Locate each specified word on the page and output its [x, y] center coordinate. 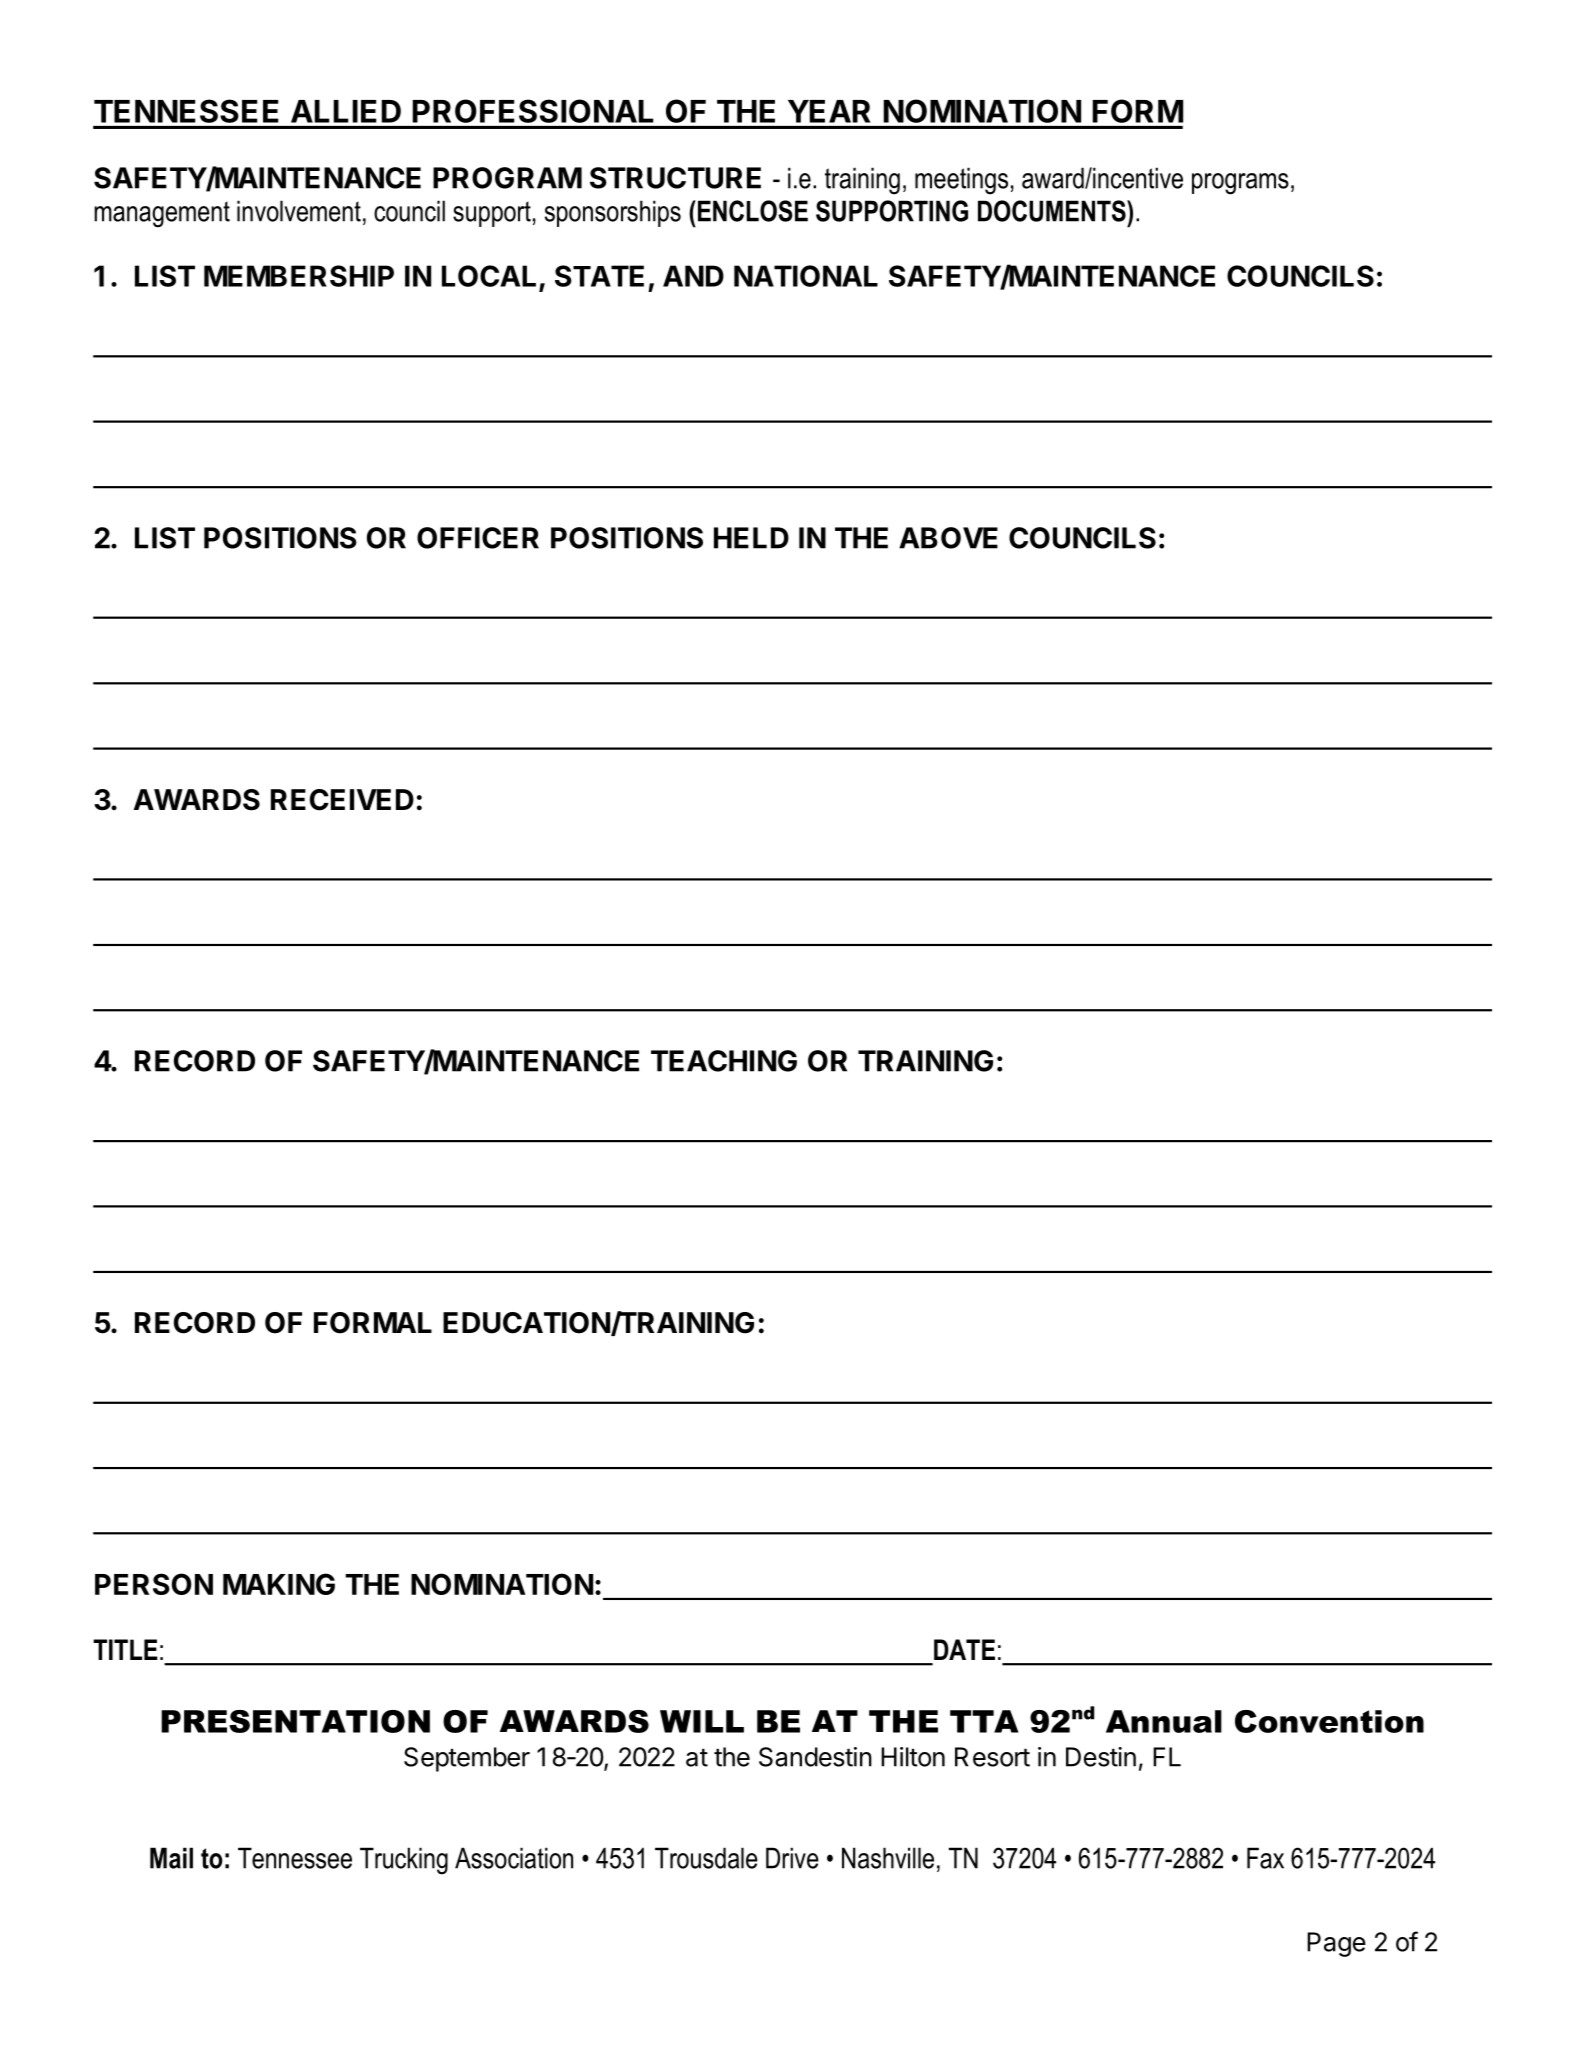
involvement [299, 211]
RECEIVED [342, 800]
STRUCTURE [675, 178]
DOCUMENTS [1053, 211]
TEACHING [724, 1061]
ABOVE [948, 538]
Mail [171, 1858]
